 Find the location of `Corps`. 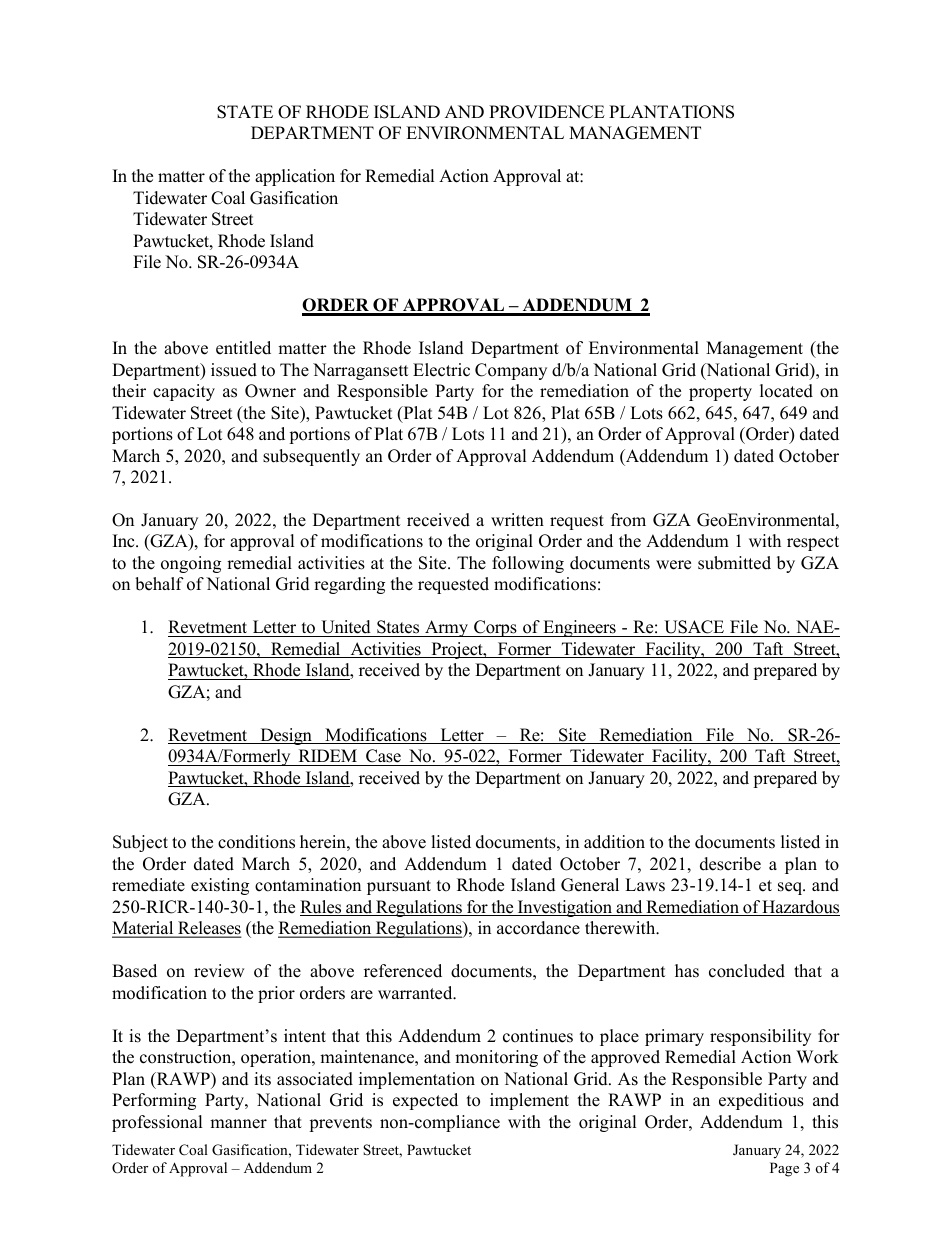

Corps is located at coordinates (495, 628).
